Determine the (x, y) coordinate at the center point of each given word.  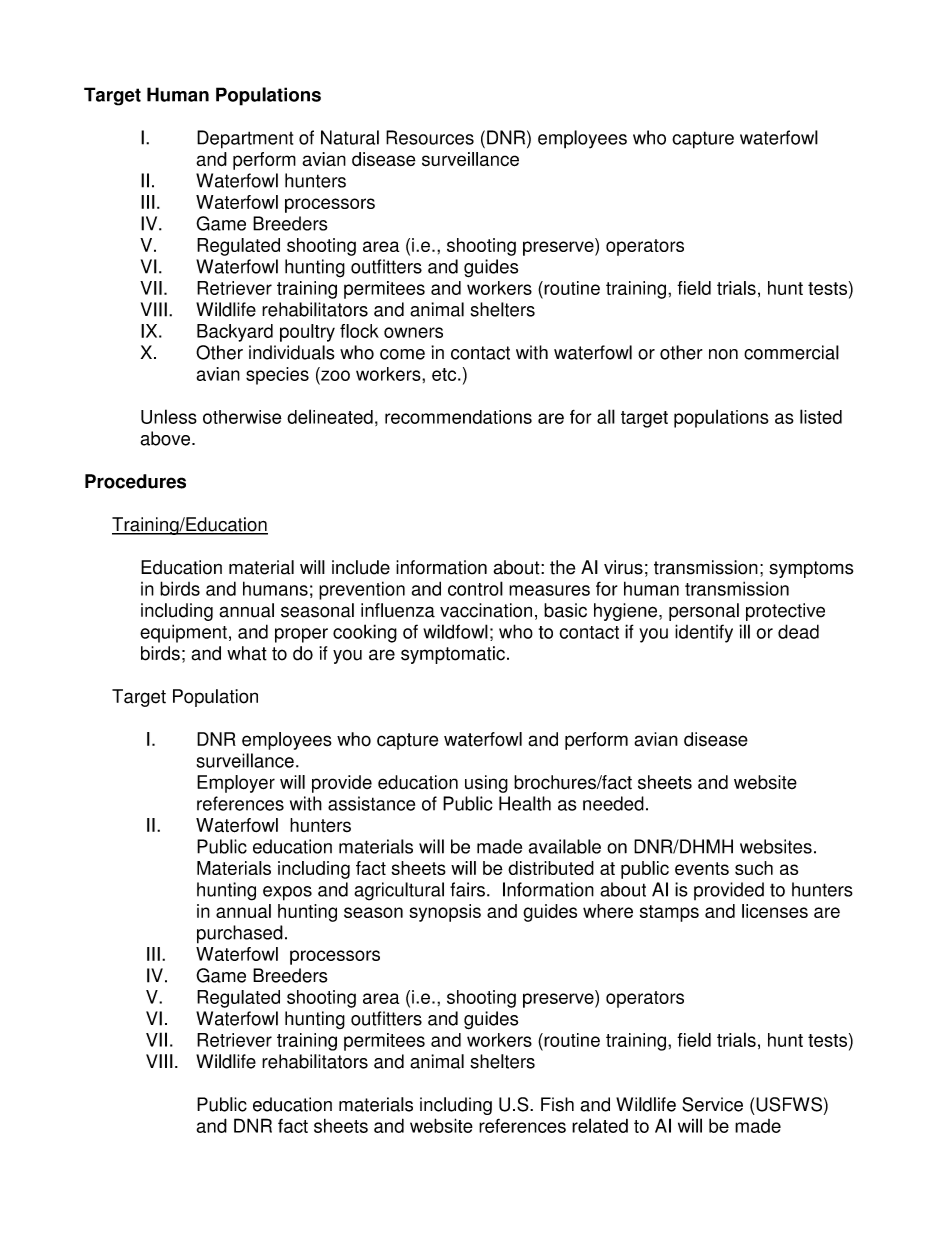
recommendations (458, 417)
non (723, 354)
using (486, 784)
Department (245, 139)
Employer (236, 784)
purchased (240, 934)
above (166, 438)
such (754, 868)
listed (821, 416)
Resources (430, 137)
